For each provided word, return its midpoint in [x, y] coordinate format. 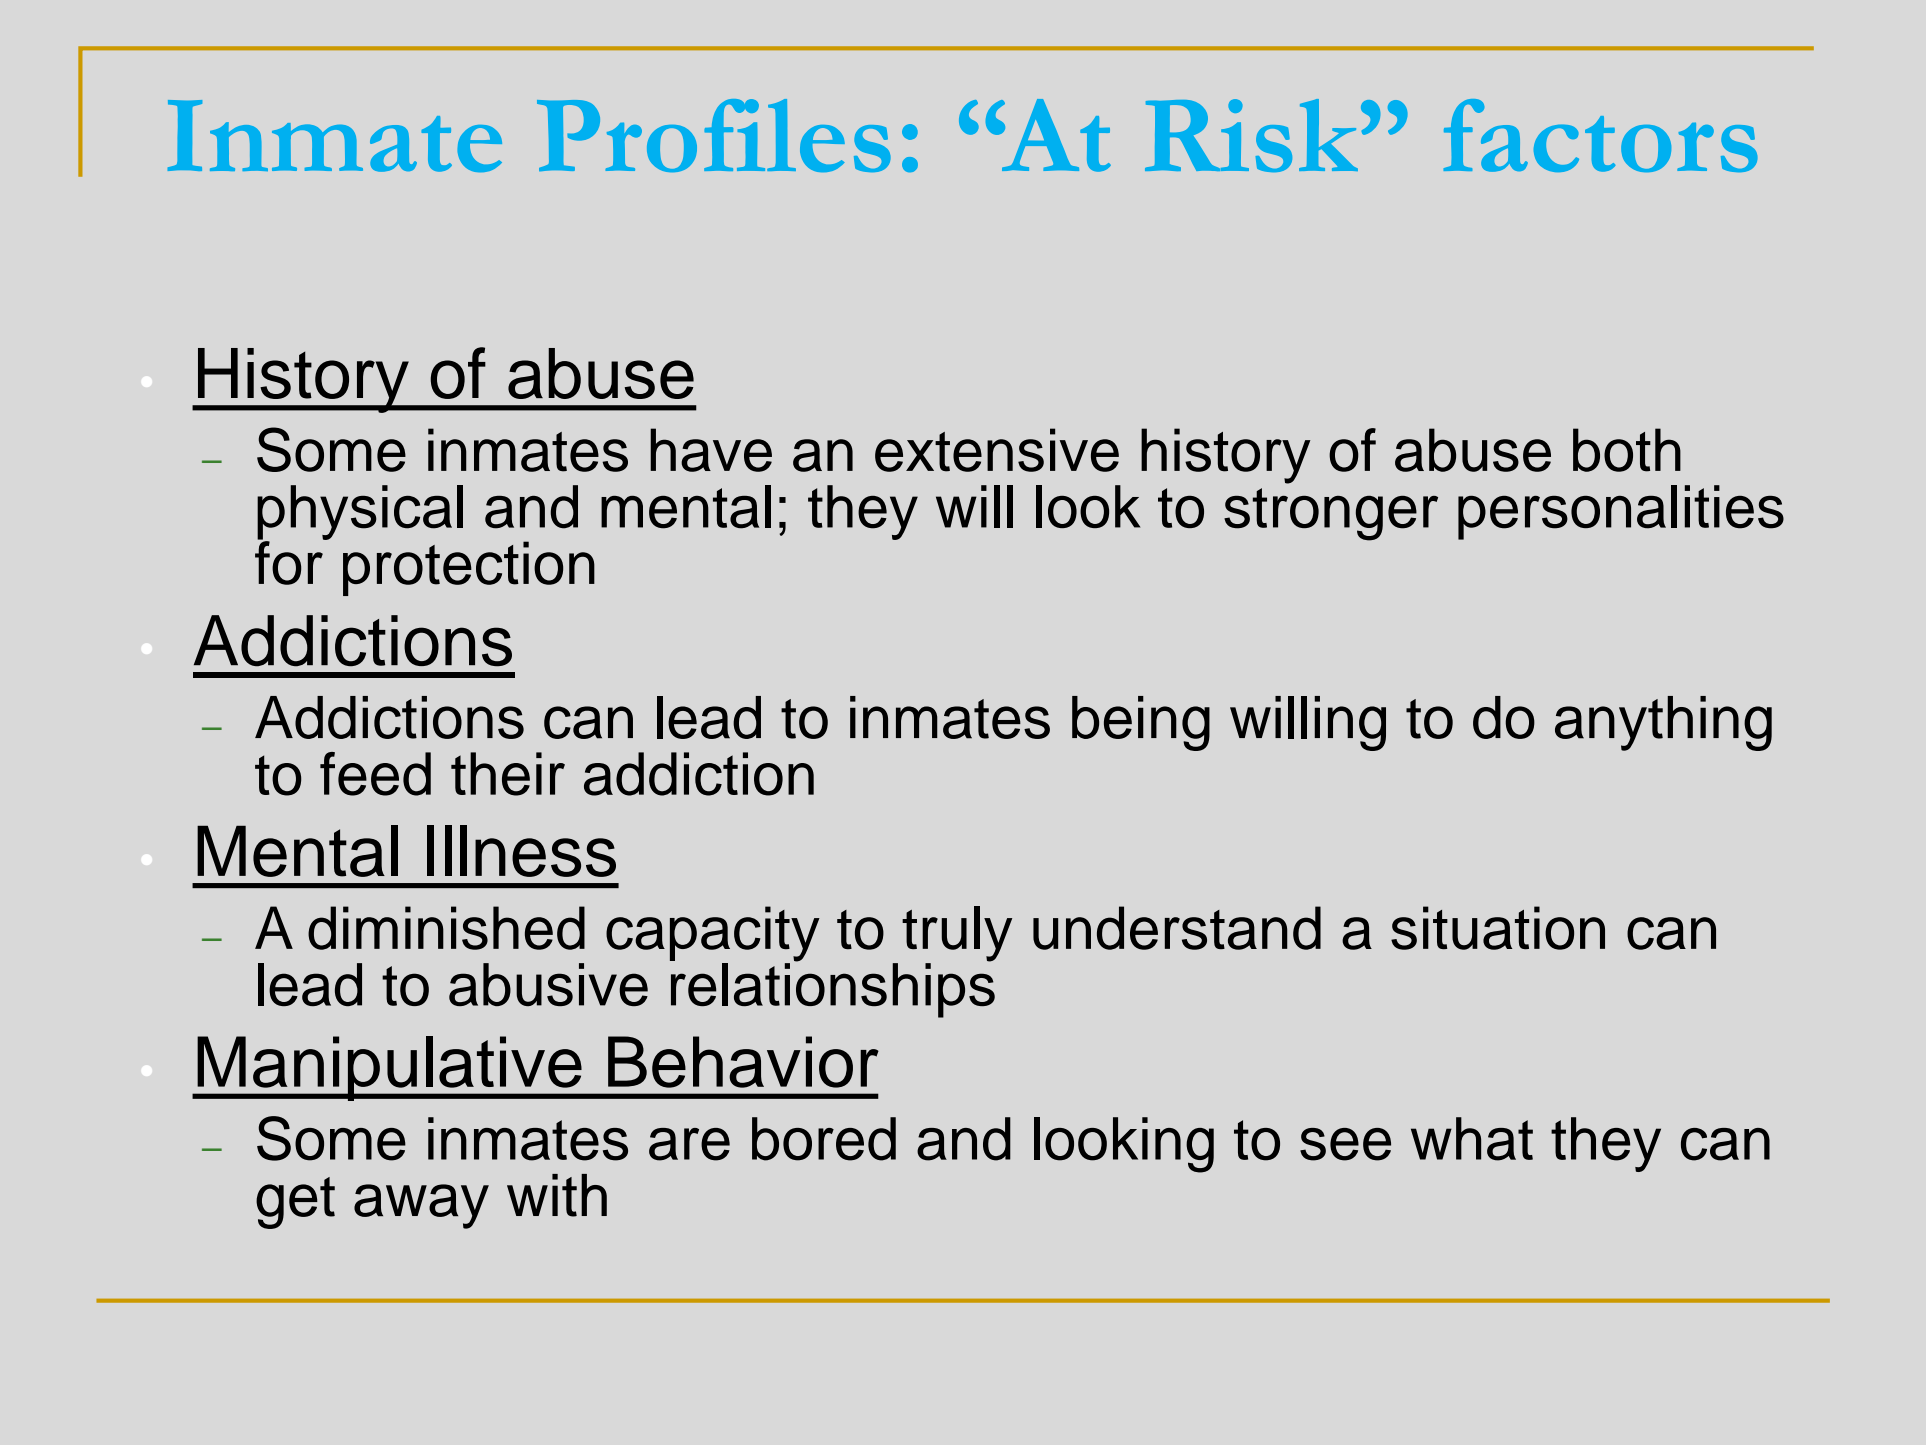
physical [360, 513]
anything [1663, 723]
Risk [1251, 135]
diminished [446, 928]
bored [824, 1139]
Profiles [714, 135]
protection [469, 568]
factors [1601, 135]
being [1141, 723]
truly [957, 935]
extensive [997, 450]
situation [1498, 928]
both [1627, 450]
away [421, 1206]
